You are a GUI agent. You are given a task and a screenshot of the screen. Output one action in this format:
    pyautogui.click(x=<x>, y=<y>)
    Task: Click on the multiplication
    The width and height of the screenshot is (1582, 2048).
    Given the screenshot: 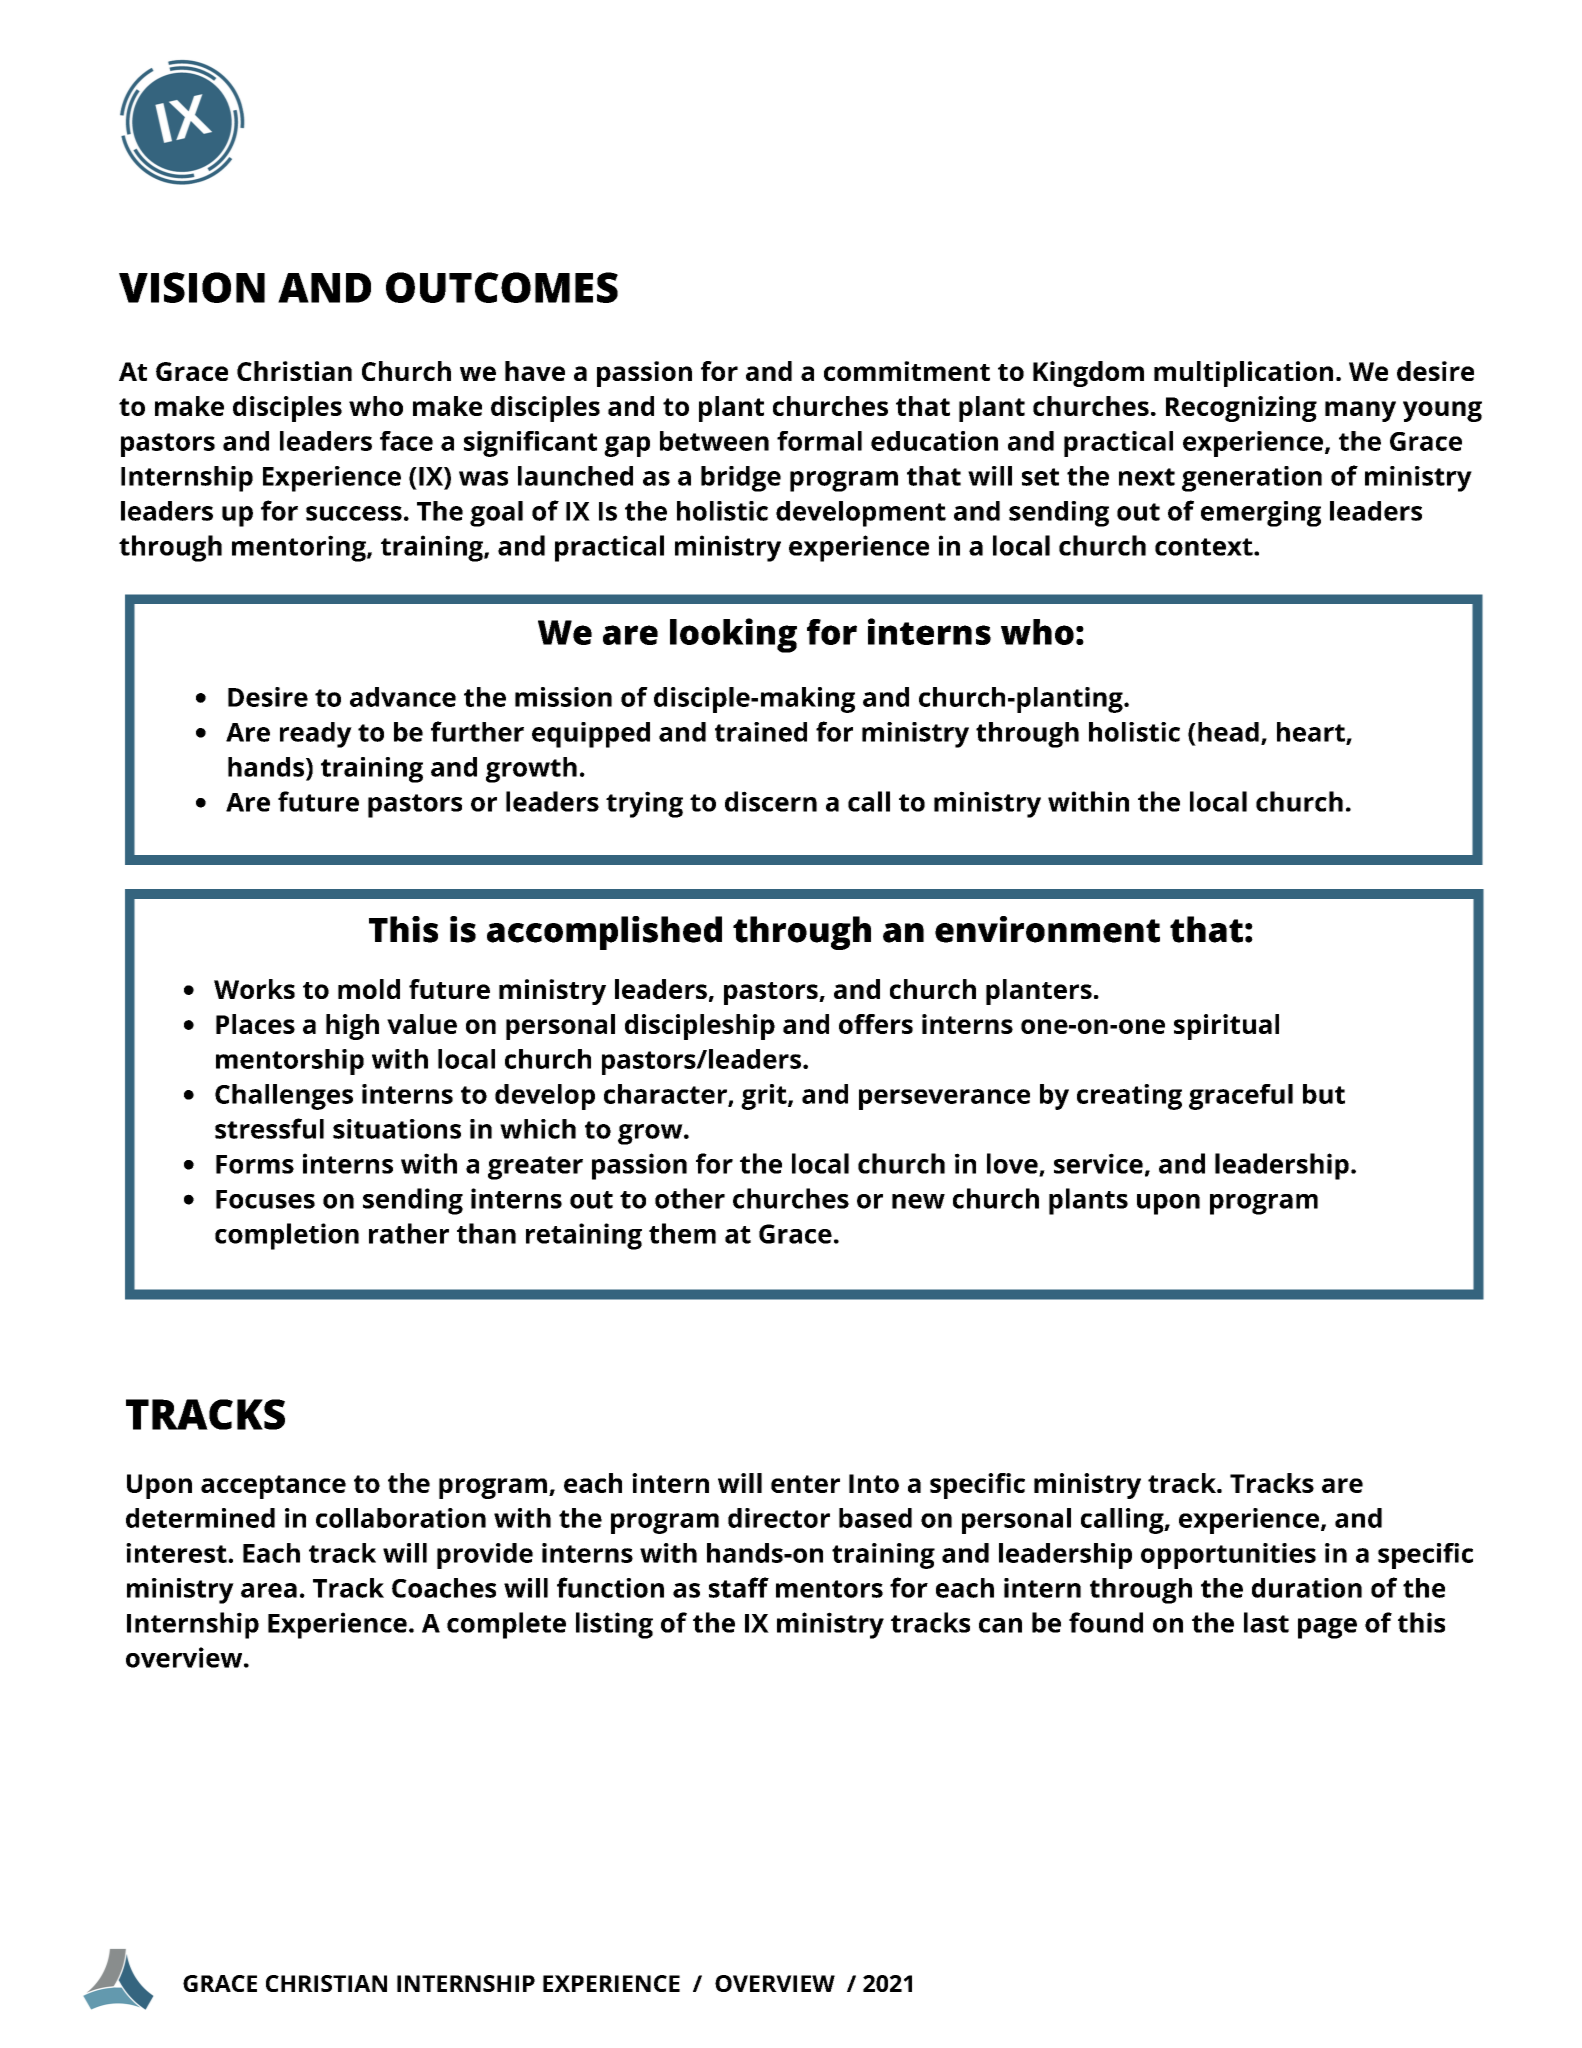 What is the action you would take?
    pyautogui.click(x=1243, y=374)
